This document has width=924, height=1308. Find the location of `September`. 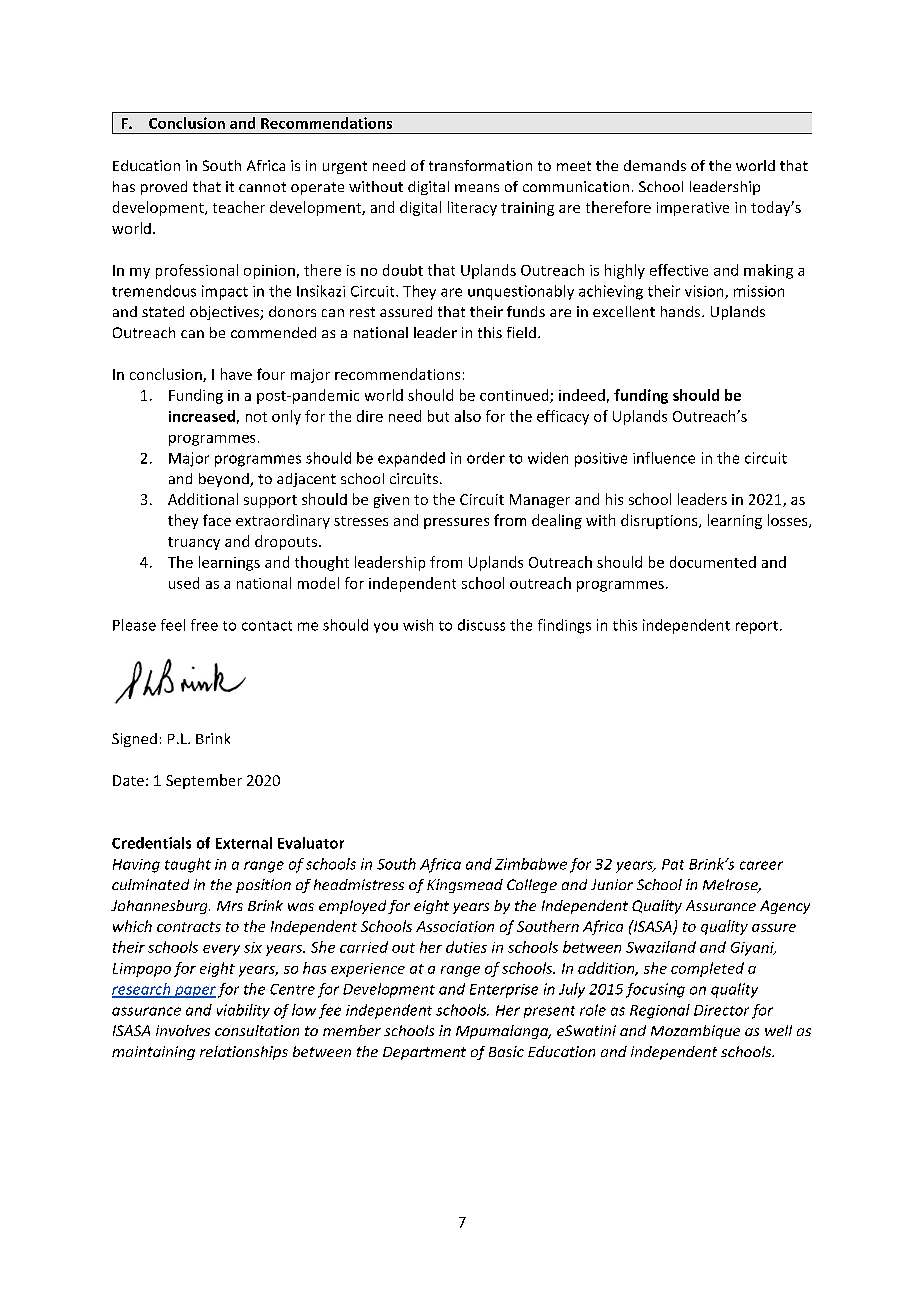

September is located at coordinates (204, 781).
